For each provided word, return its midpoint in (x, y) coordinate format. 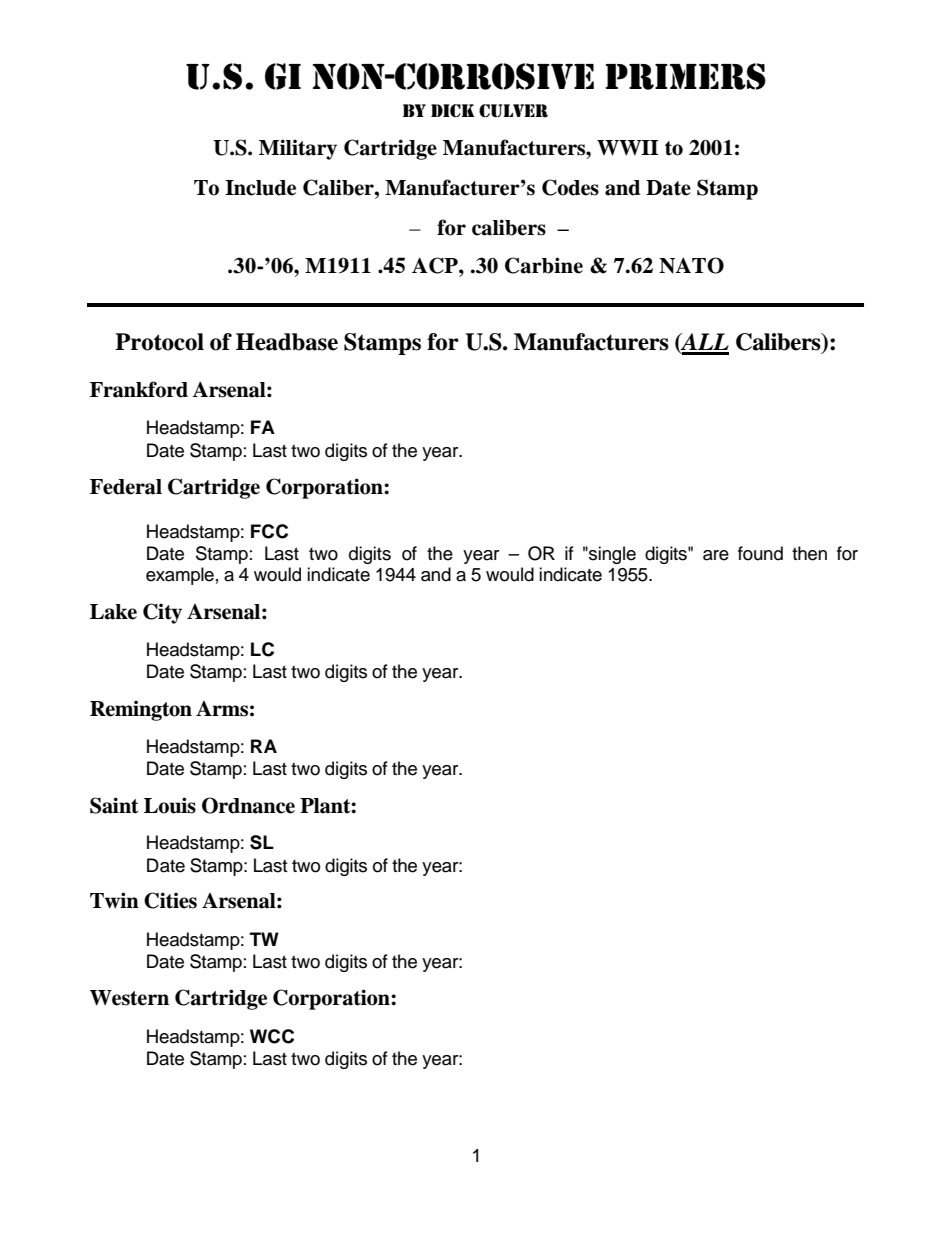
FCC (269, 531)
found (760, 553)
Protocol (159, 342)
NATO (691, 265)
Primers (686, 76)
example (180, 576)
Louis (170, 805)
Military (298, 149)
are (716, 555)
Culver (513, 111)
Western (129, 998)
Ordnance (248, 805)
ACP (436, 265)
